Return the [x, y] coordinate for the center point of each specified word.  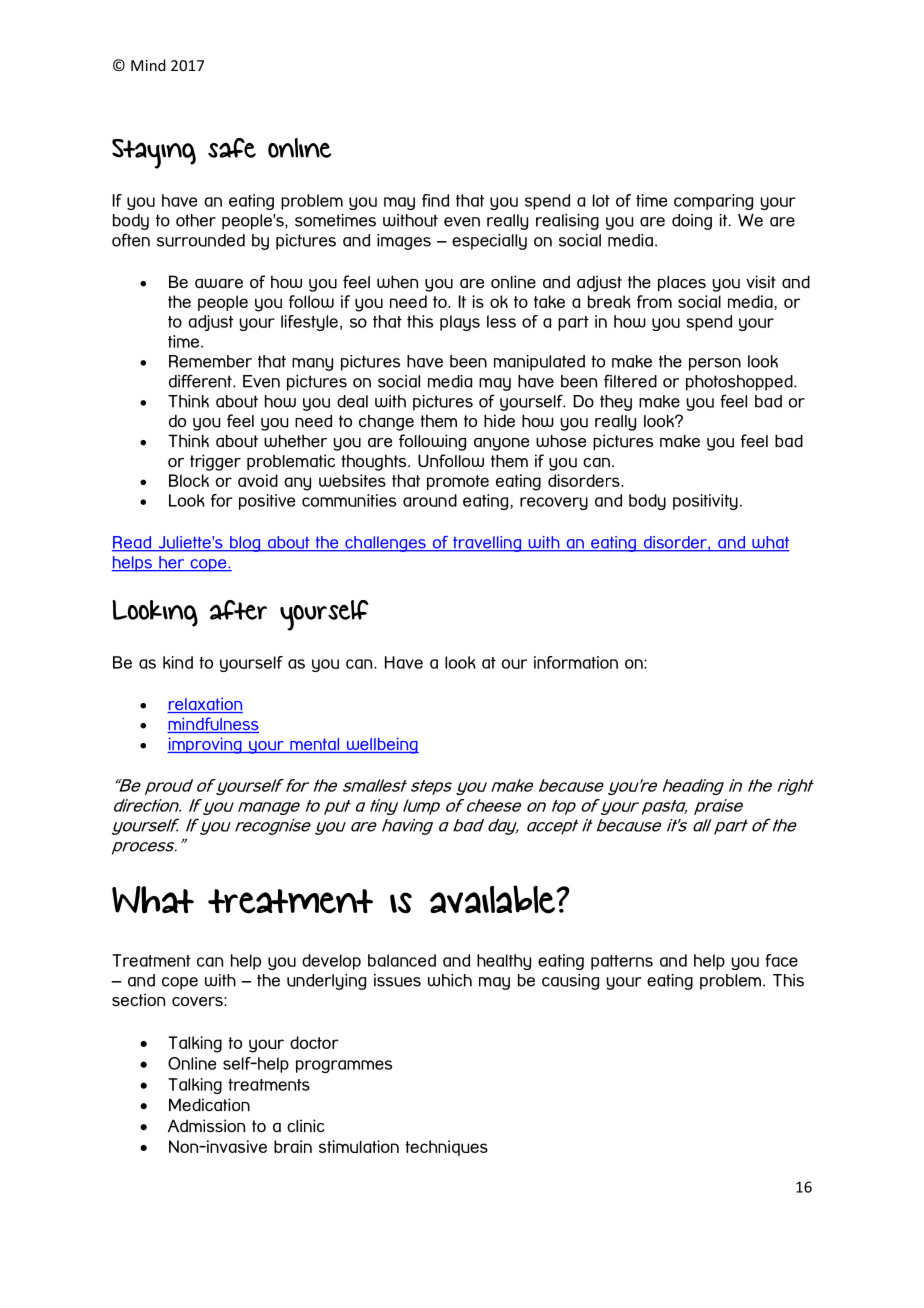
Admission [206, 1126]
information [576, 662]
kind [178, 662]
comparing [713, 202]
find [435, 200]
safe [232, 148]
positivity [705, 502]
